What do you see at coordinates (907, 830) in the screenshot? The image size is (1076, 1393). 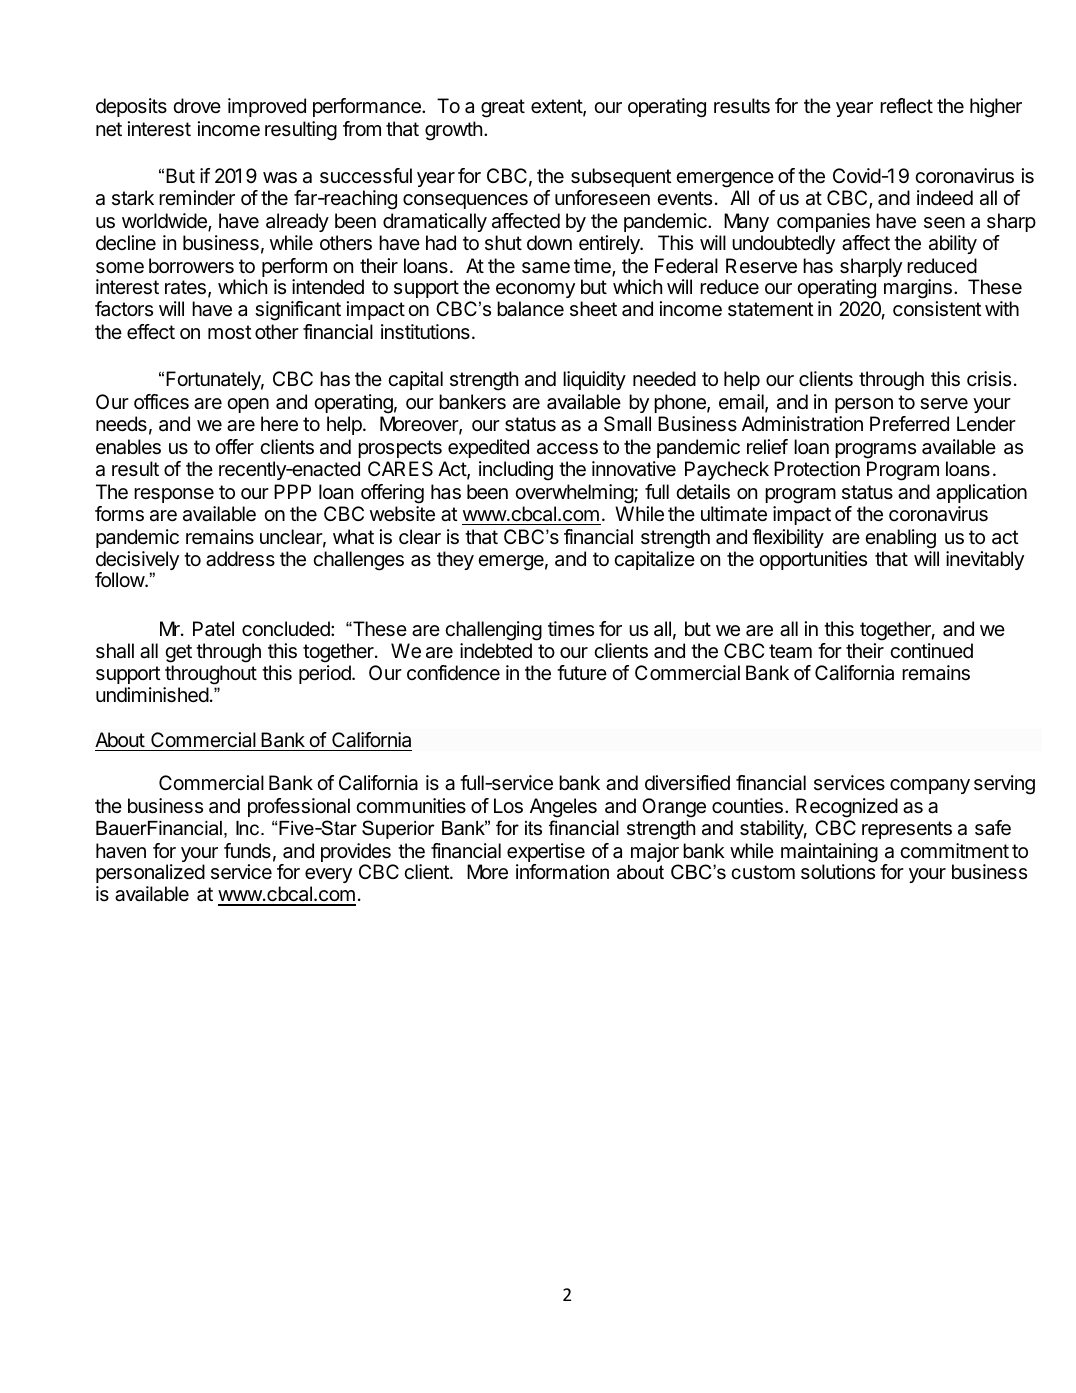 I see `represents` at bounding box center [907, 830].
